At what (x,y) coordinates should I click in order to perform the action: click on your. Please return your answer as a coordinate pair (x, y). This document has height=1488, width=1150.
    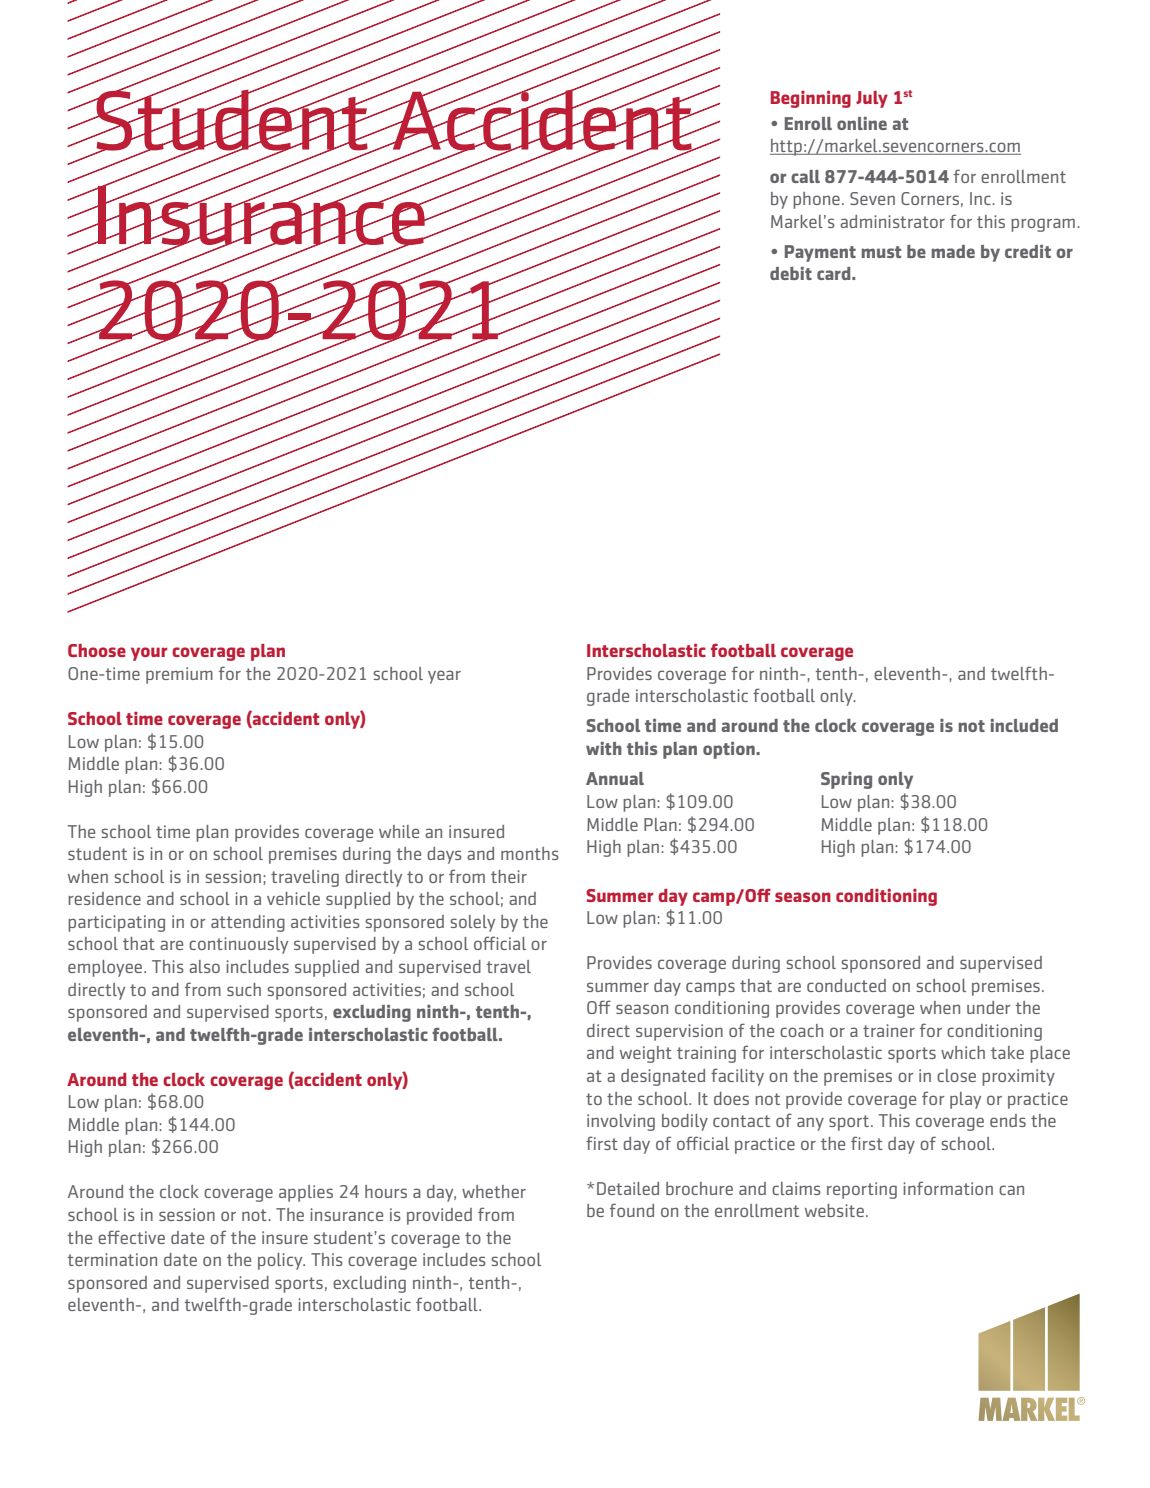
    Looking at the image, I should click on (149, 654).
